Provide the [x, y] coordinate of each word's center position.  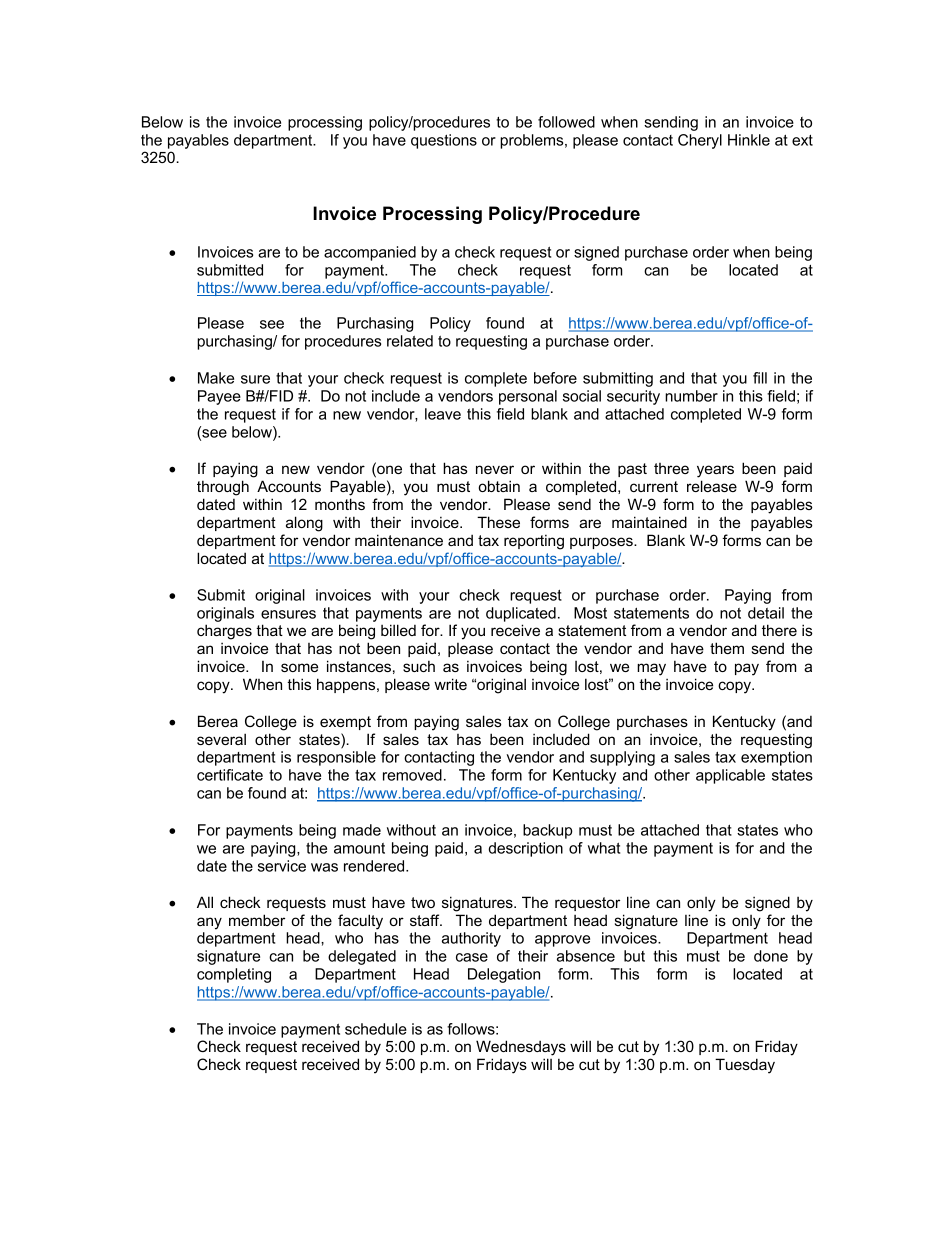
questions [444, 141]
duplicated [521, 614]
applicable [730, 776]
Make [216, 378]
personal [528, 397]
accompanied [370, 253]
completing [234, 975]
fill [760, 378]
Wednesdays [521, 1048]
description [526, 849]
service [282, 866]
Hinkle [749, 140]
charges [224, 632]
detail [766, 613]
